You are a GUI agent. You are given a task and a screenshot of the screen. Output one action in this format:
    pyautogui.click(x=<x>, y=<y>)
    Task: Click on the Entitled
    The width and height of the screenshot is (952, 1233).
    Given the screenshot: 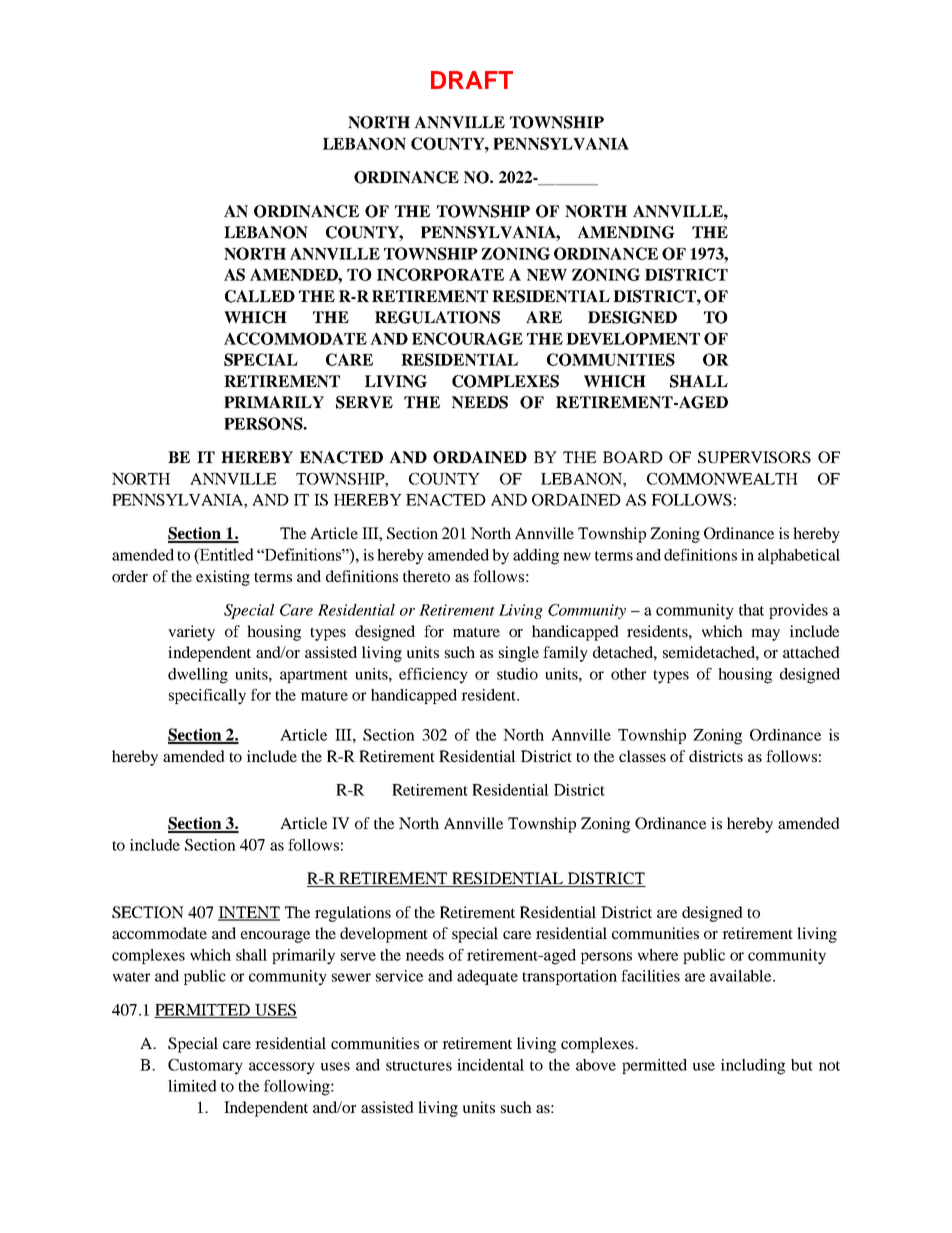 What is the action you would take?
    pyautogui.click(x=226, y=554)
